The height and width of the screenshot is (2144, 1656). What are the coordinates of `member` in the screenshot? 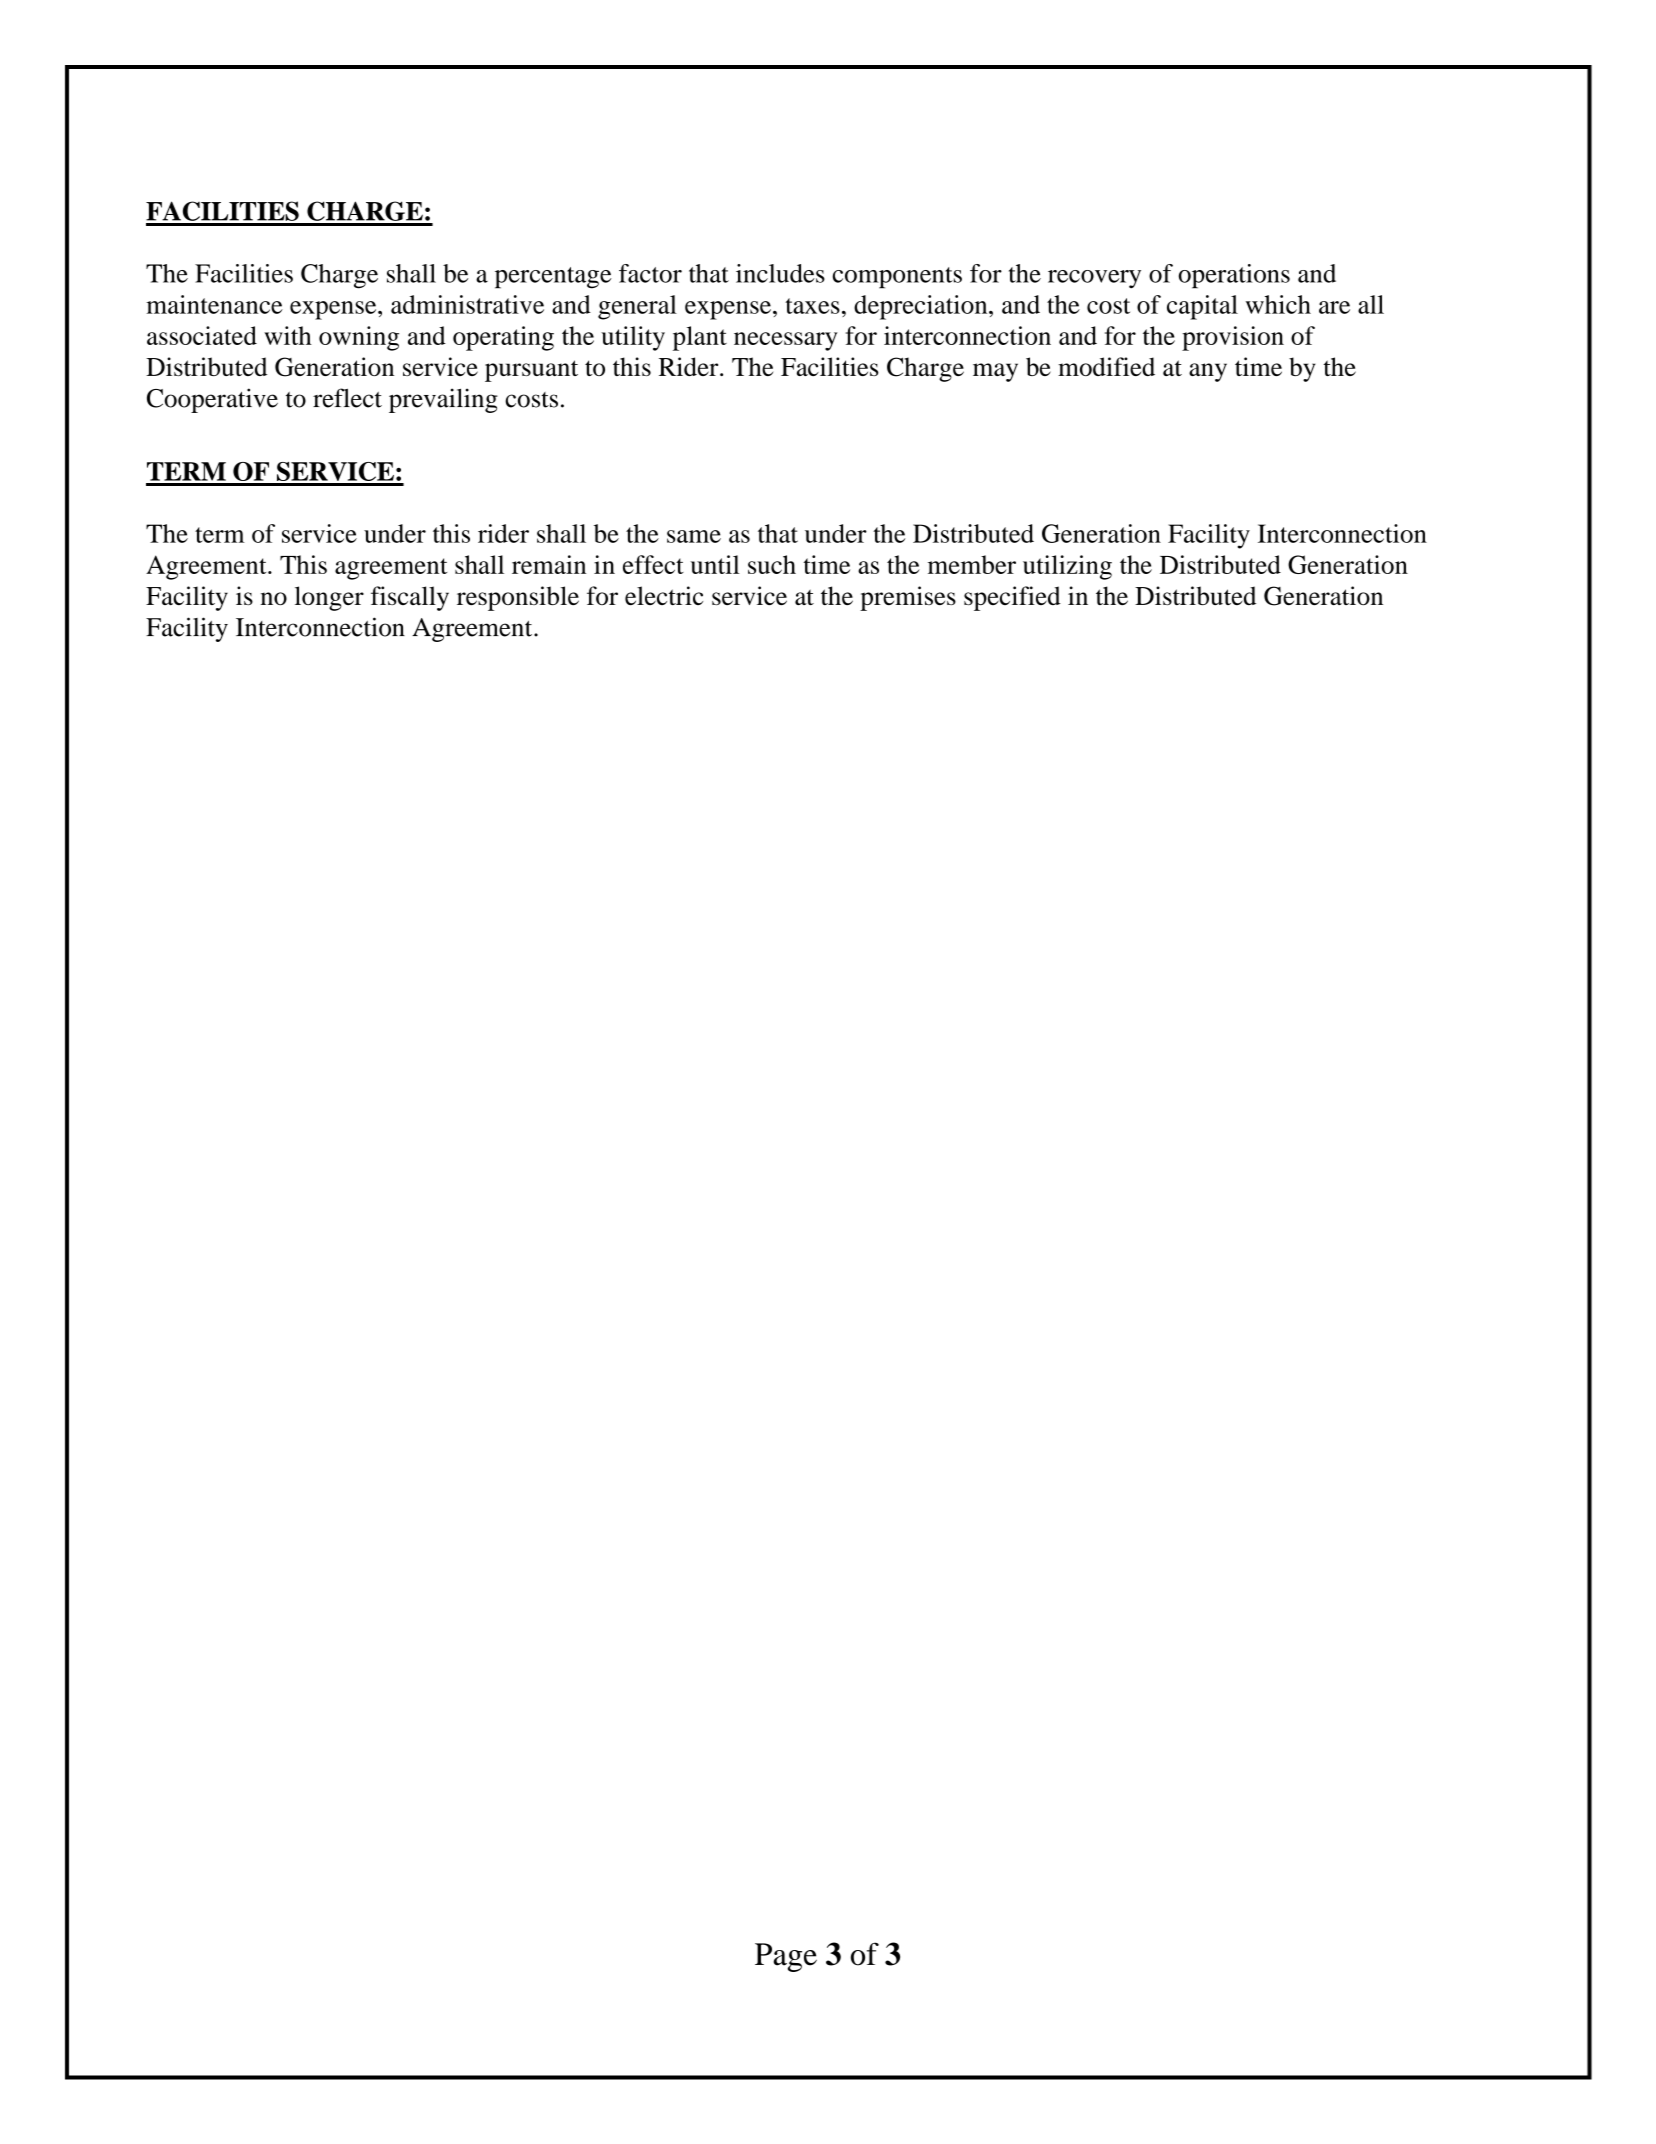 It's located at (972, 564).
